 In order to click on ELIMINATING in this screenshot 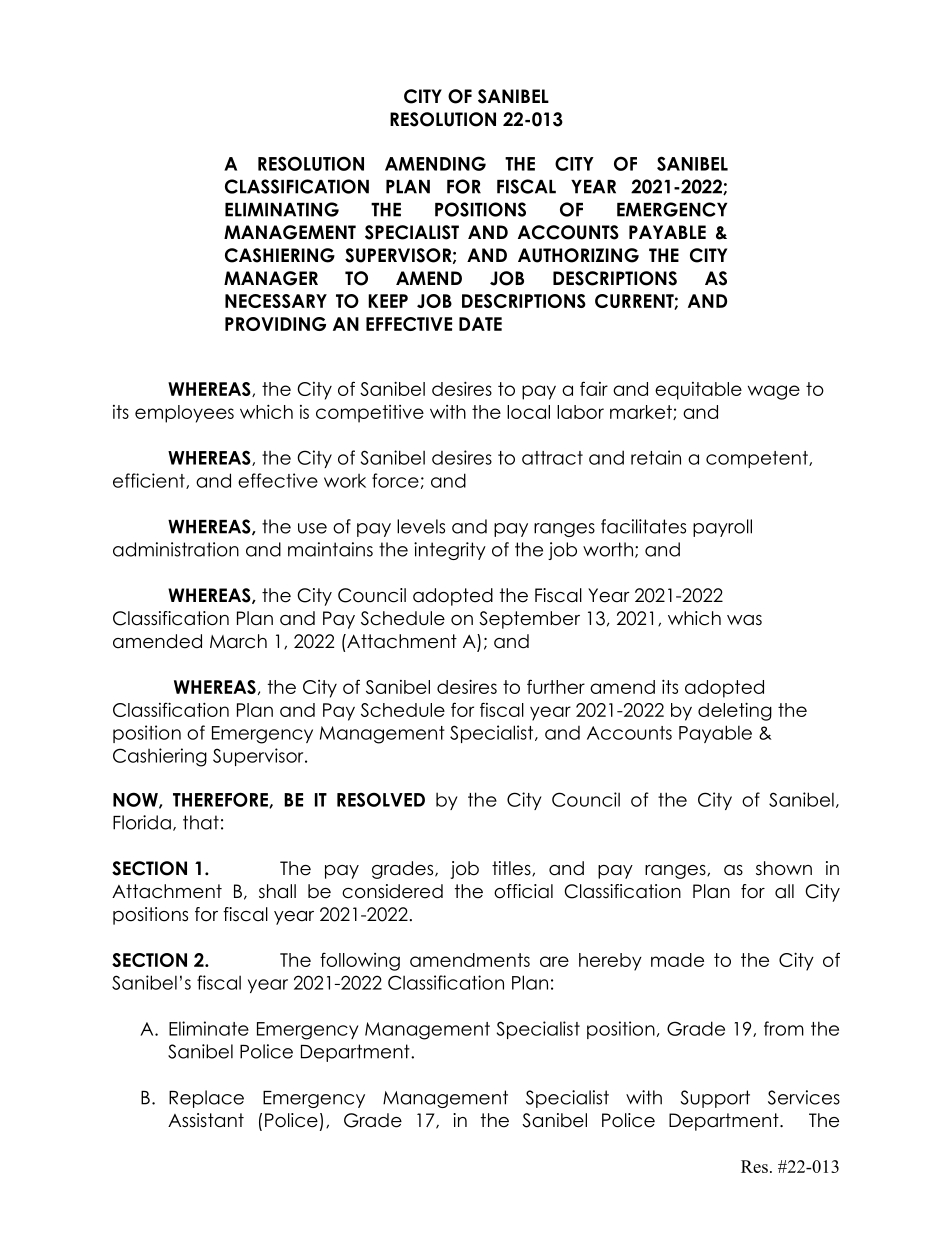, I will do `click(282, 209)`.
